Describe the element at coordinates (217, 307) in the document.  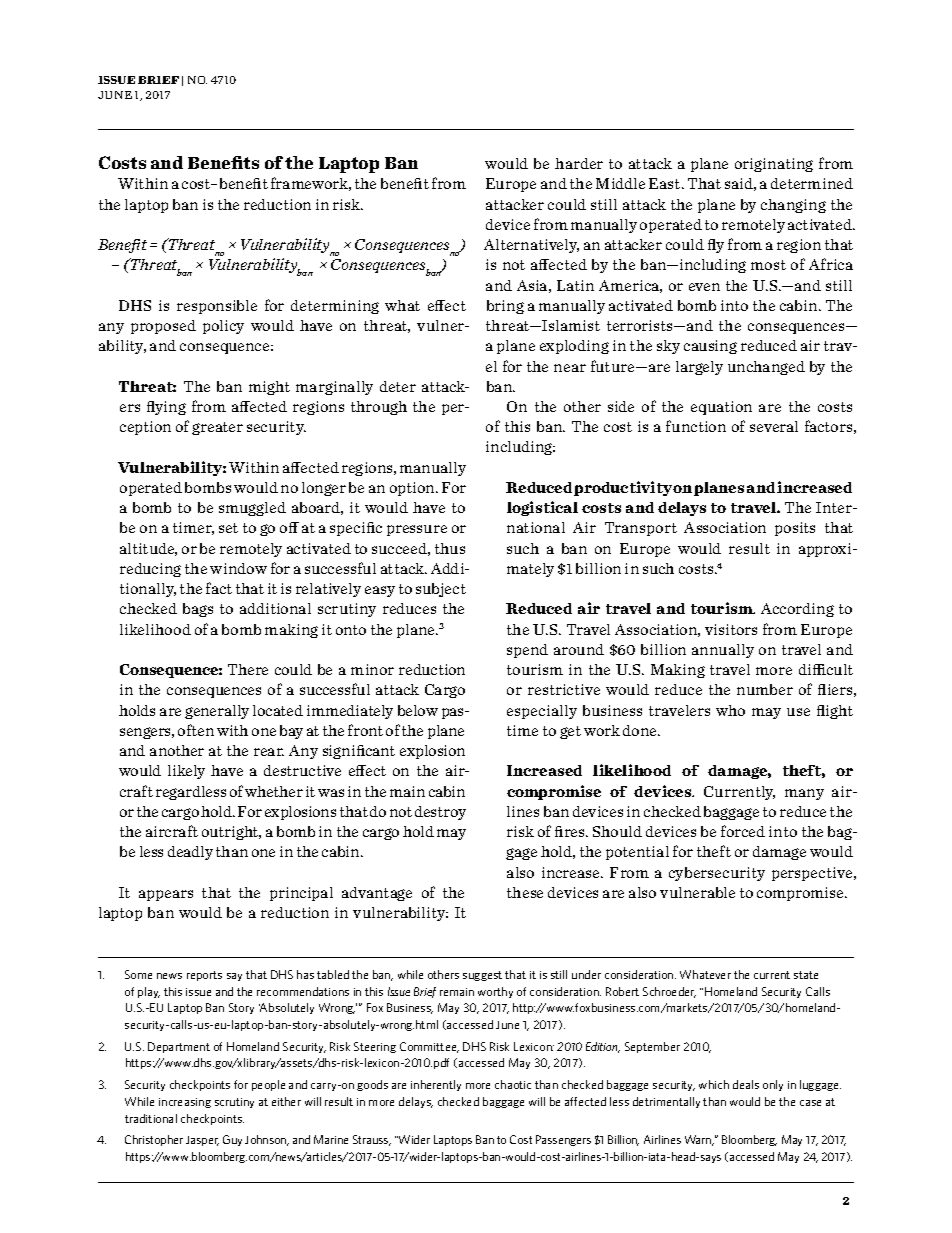
I see `responsible` at that location.
